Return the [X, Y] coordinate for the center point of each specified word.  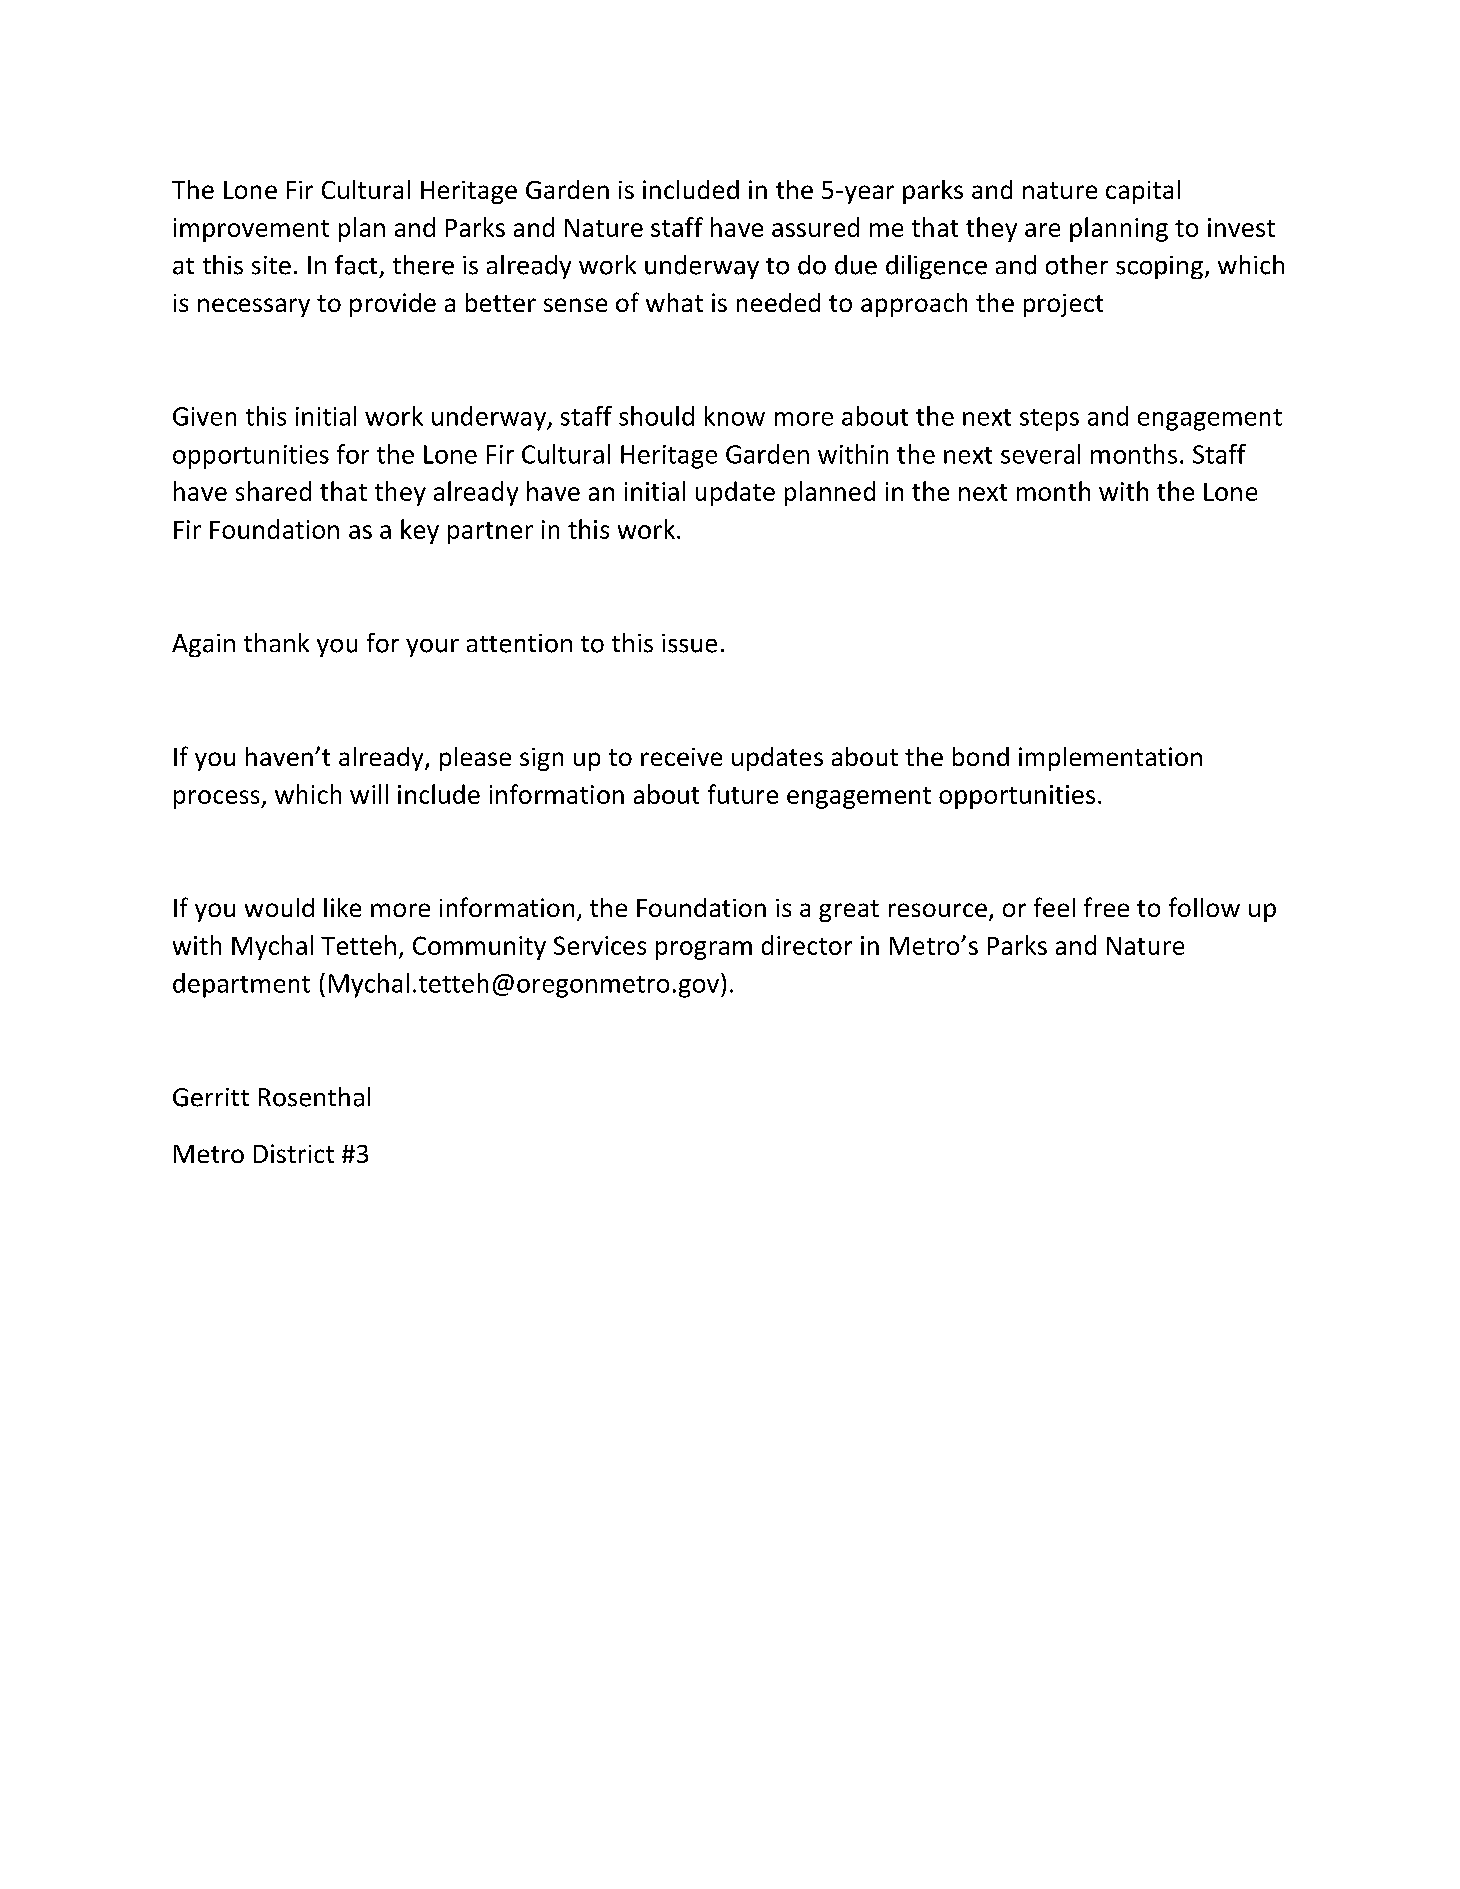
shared [273, 491]
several [1040, 454]
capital [1143, 192]
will [369, 794]
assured [815, 227]
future [743, 794]
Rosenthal [314, 1097]
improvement [251, 230]
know [735, 416]
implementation [1110, 759]
